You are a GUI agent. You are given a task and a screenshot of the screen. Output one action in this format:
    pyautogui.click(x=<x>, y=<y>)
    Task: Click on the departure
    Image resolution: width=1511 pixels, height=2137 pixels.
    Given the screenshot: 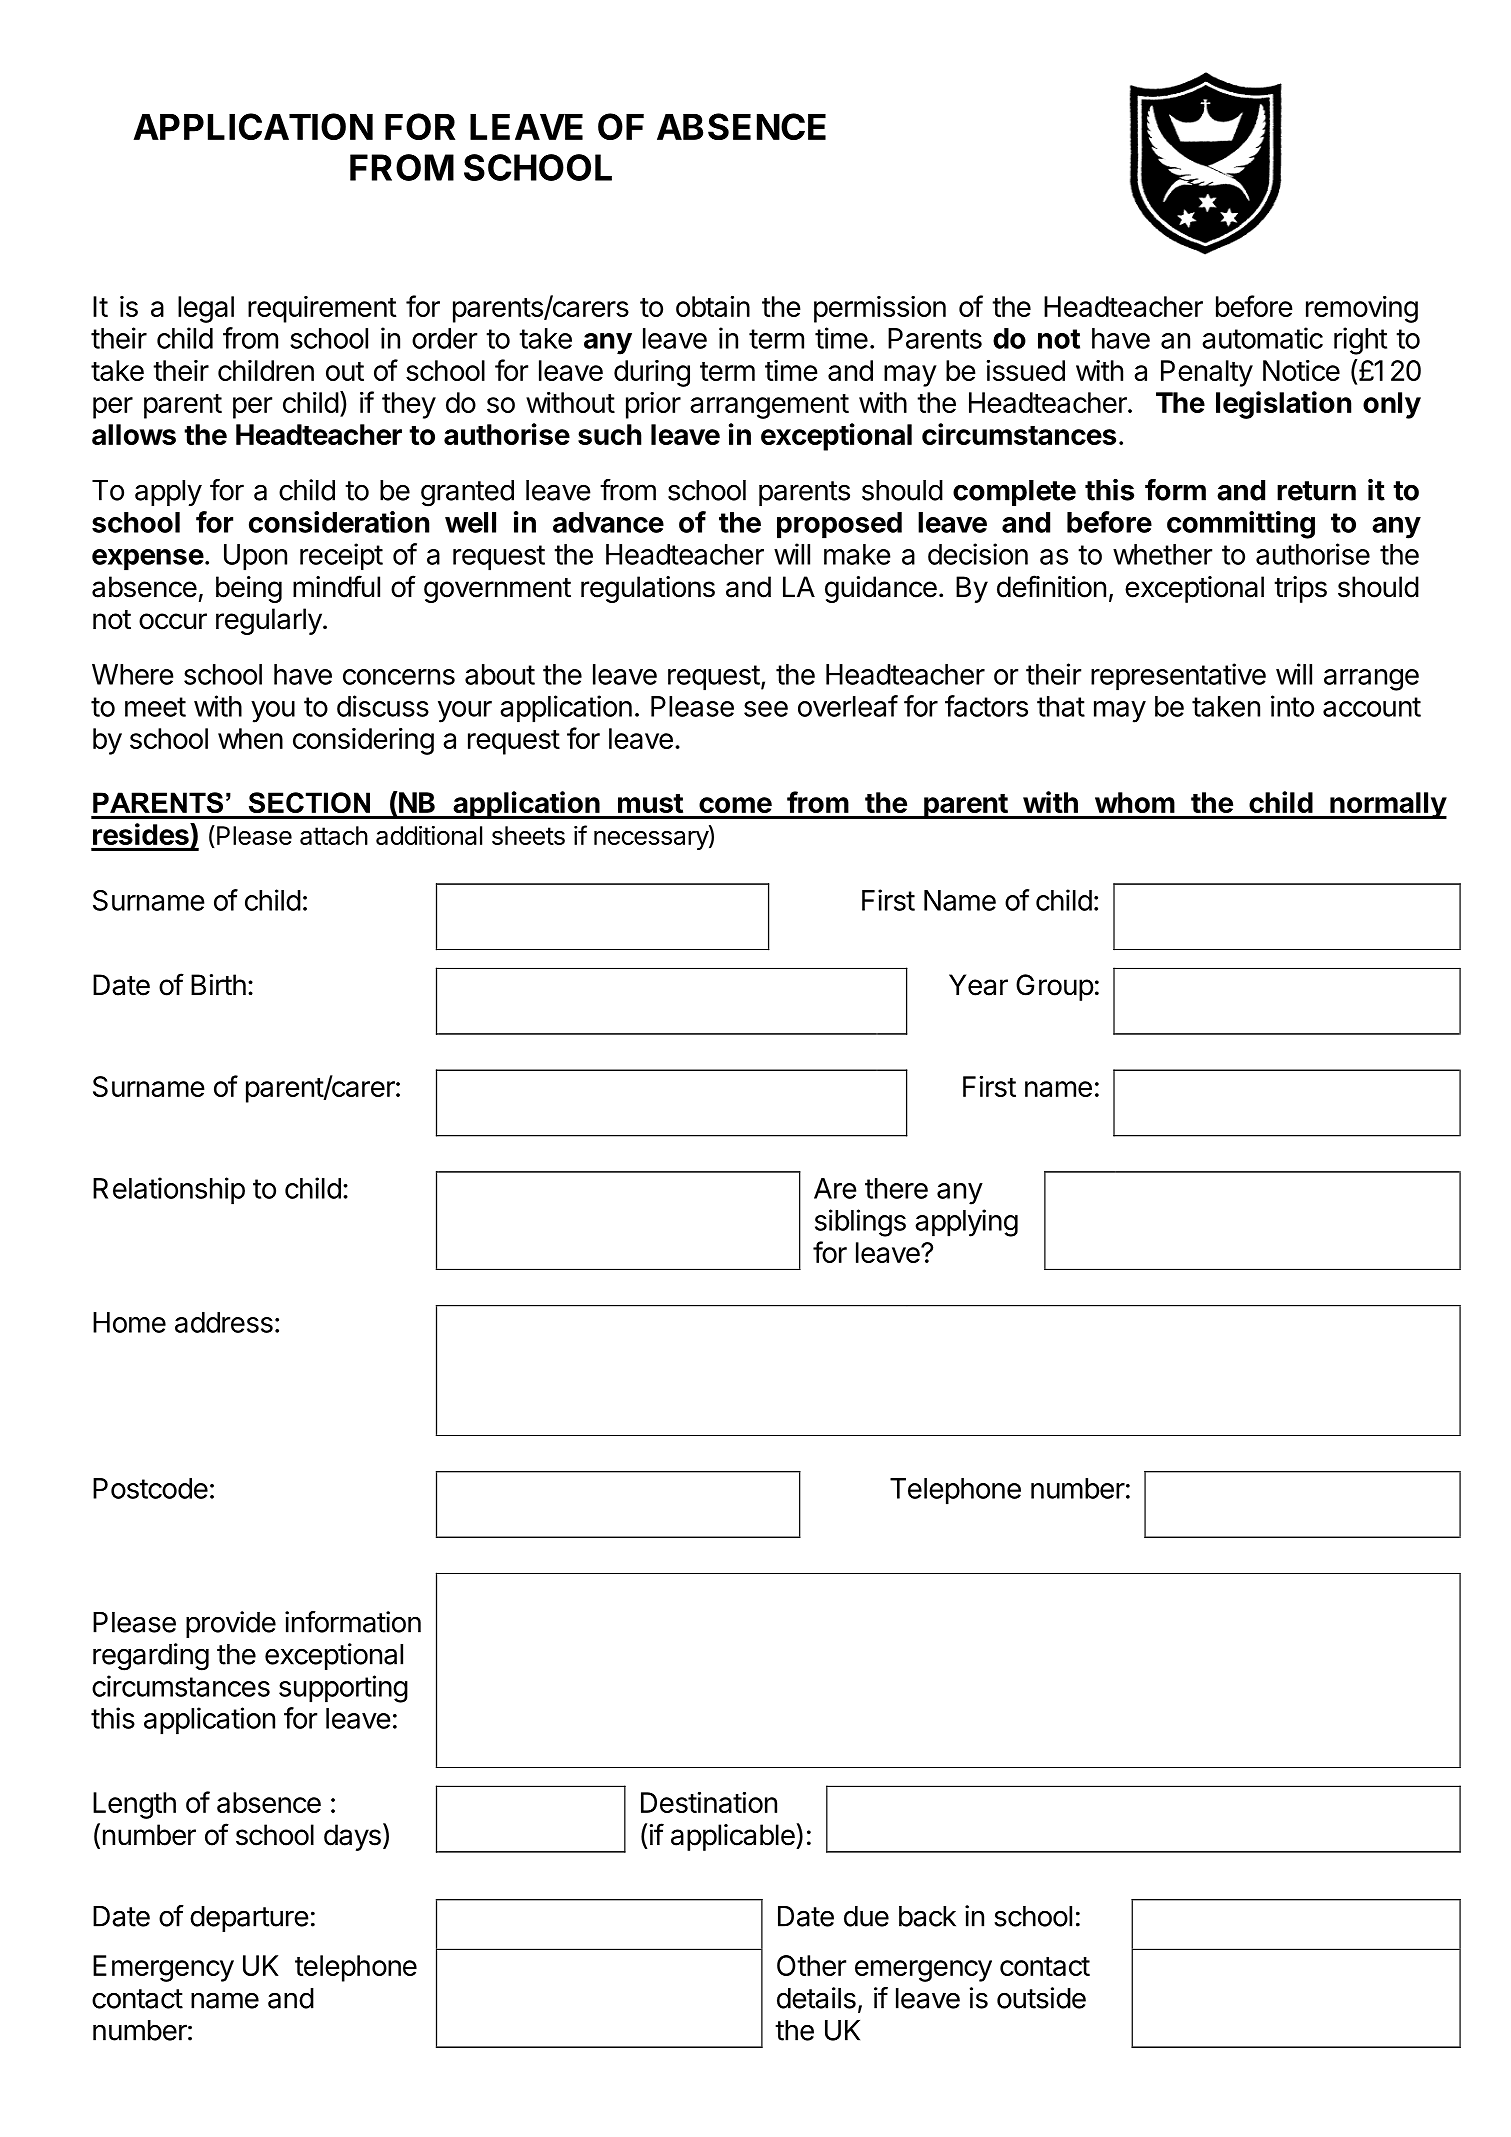 What is the action you would take?
    pyautogui.click(x=249, y=1919)
